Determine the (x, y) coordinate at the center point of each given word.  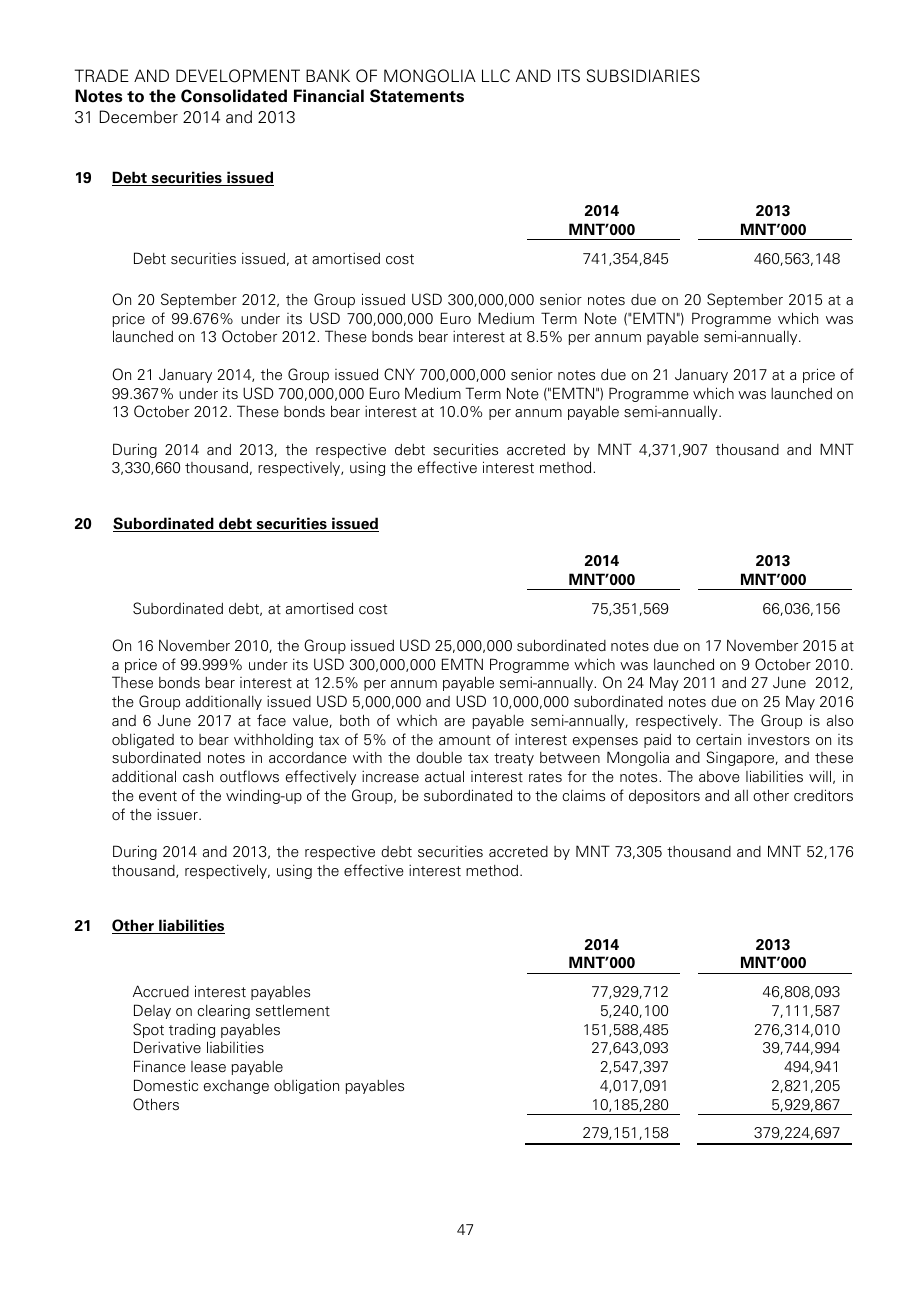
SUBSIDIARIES (643, 76)
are (454, 722)
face (271, 720)
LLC (496, 76)
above (719, 777)
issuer (178, 815)
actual (444, 776)
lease (208, 1066)
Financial (329, 95)
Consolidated (234, 96)
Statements (417, 96)
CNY (399, 374)
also (840, 721)
